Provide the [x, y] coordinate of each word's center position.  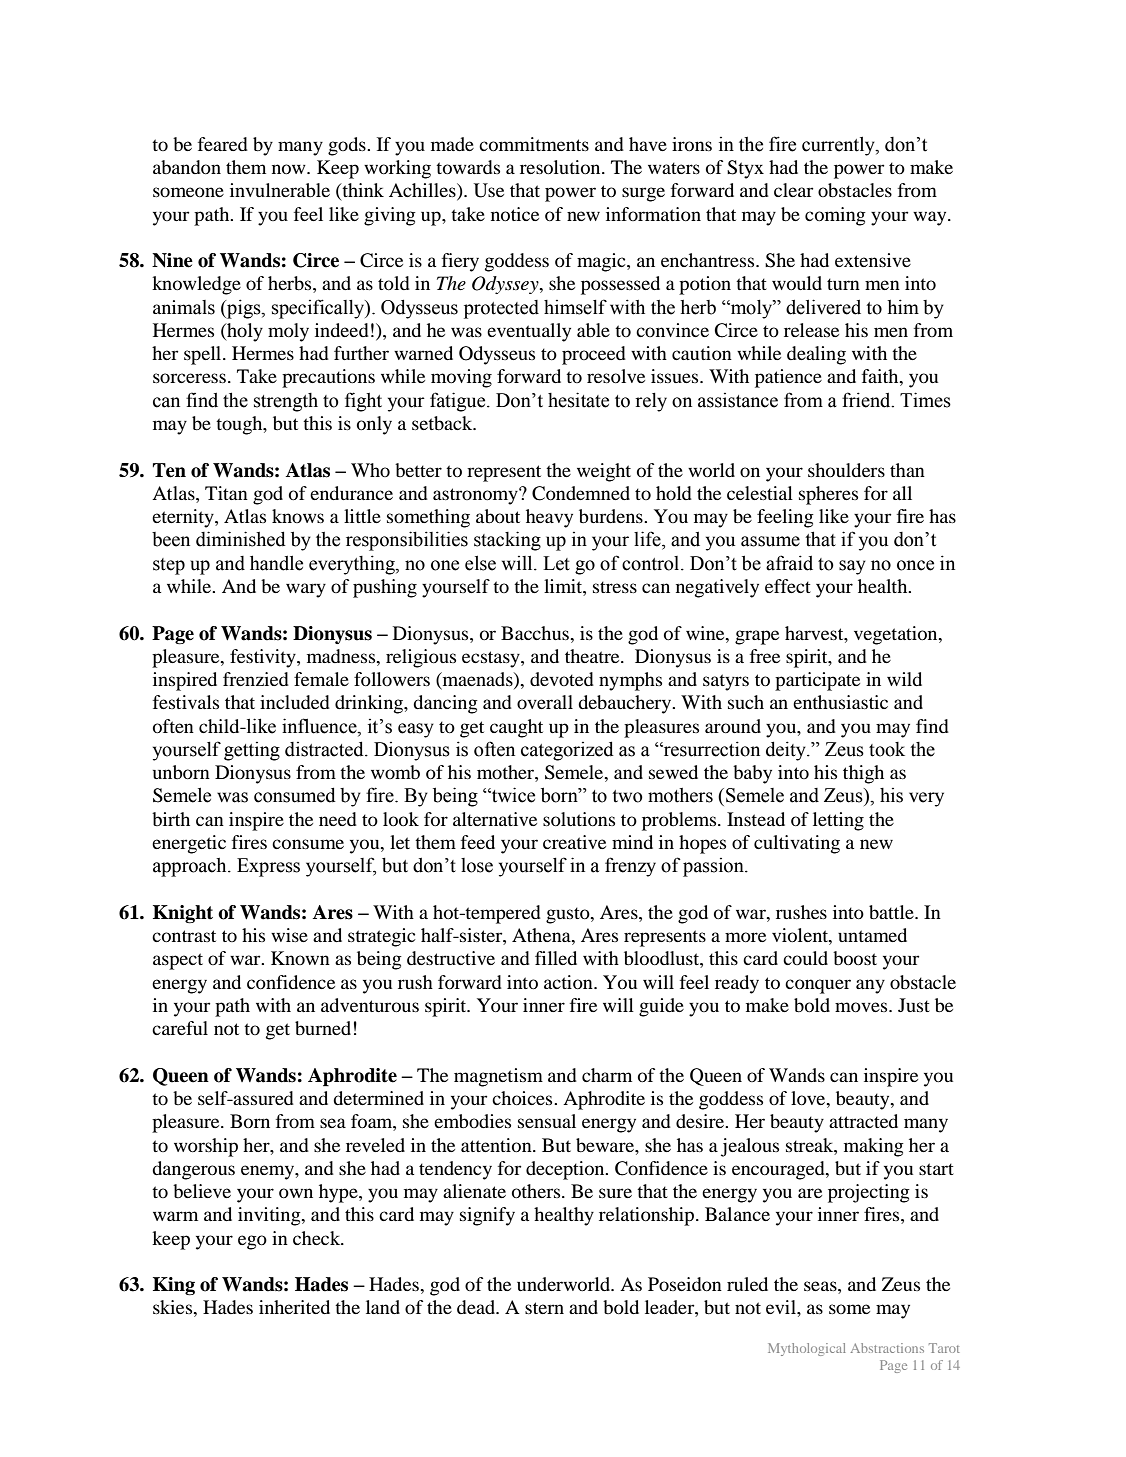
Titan [226, 493]
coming [835, 216]
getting [252, 751]
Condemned [581, 493]
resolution [561, 167]
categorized [567, 751]
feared [223, 144]
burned [323, 1028]
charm [607, 1075]
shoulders [846, 470]
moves [862, 1007]
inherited [294, 1307]
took [887, 749]
